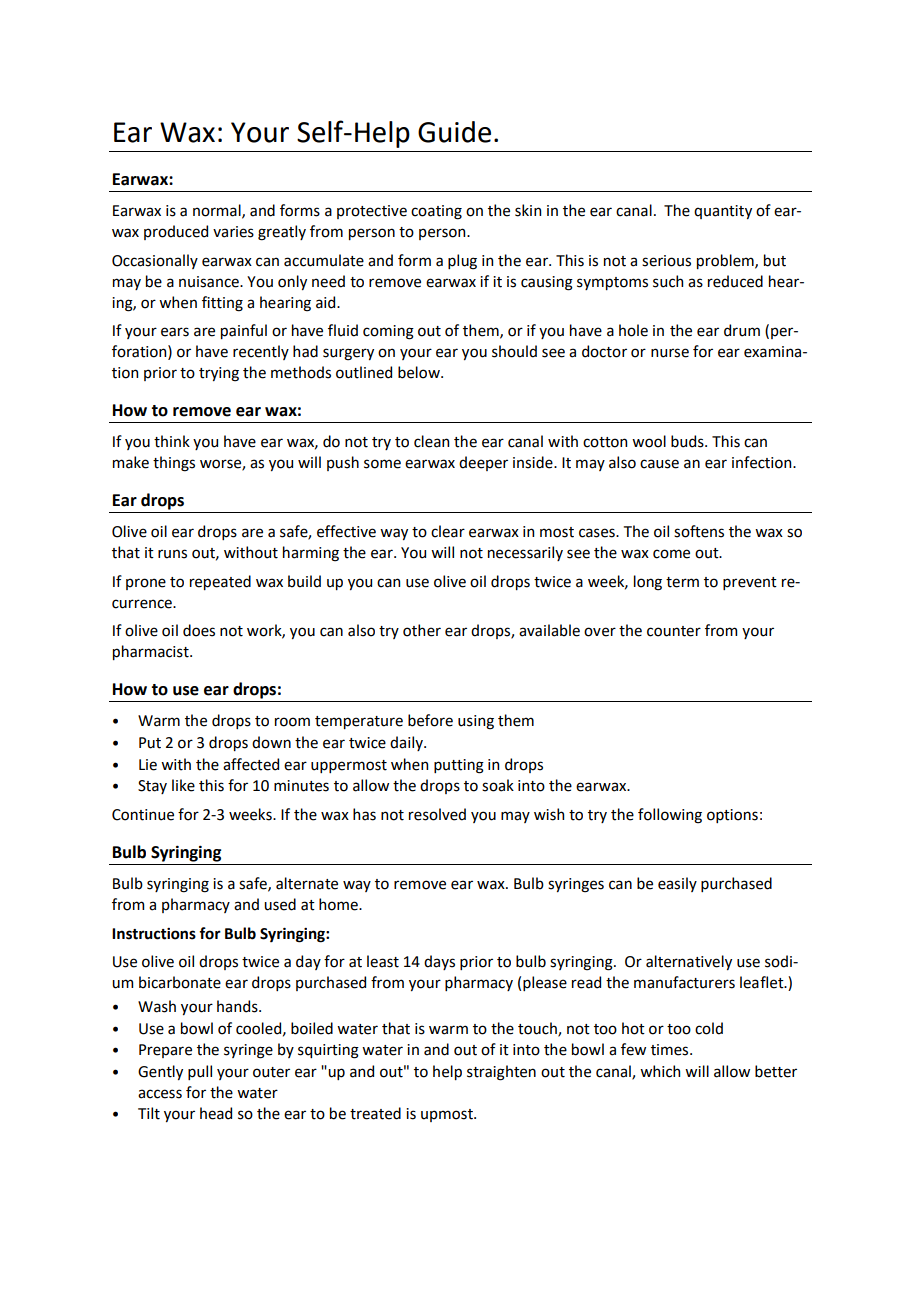 This screenshot has width=924, height=1307. Describe the element at coordinates (200, 1072) in the screenshot. I see `pull` at that location.
